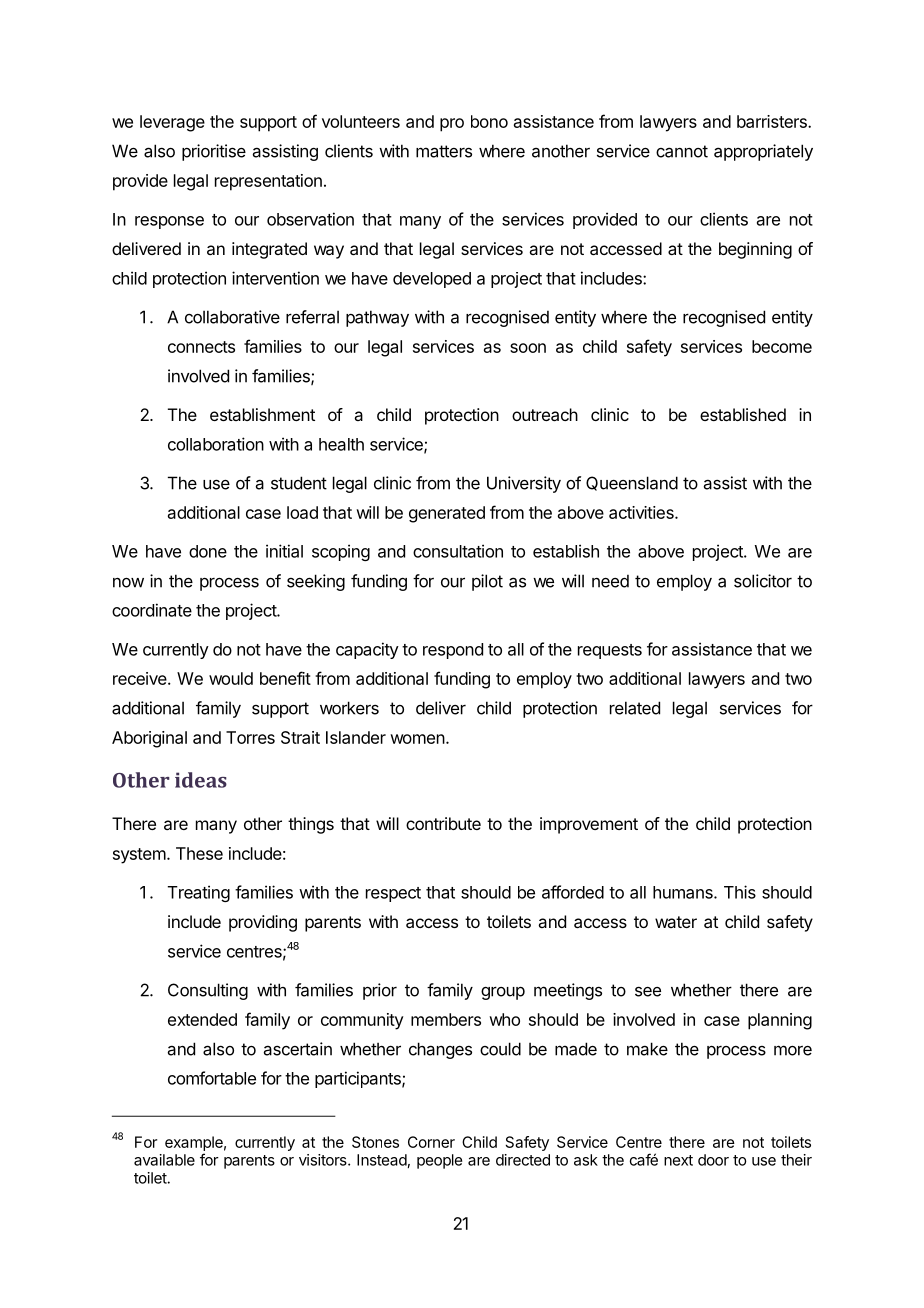  Describe the element at coordinates (164, 1160) in the page. I see `available` at that location.
